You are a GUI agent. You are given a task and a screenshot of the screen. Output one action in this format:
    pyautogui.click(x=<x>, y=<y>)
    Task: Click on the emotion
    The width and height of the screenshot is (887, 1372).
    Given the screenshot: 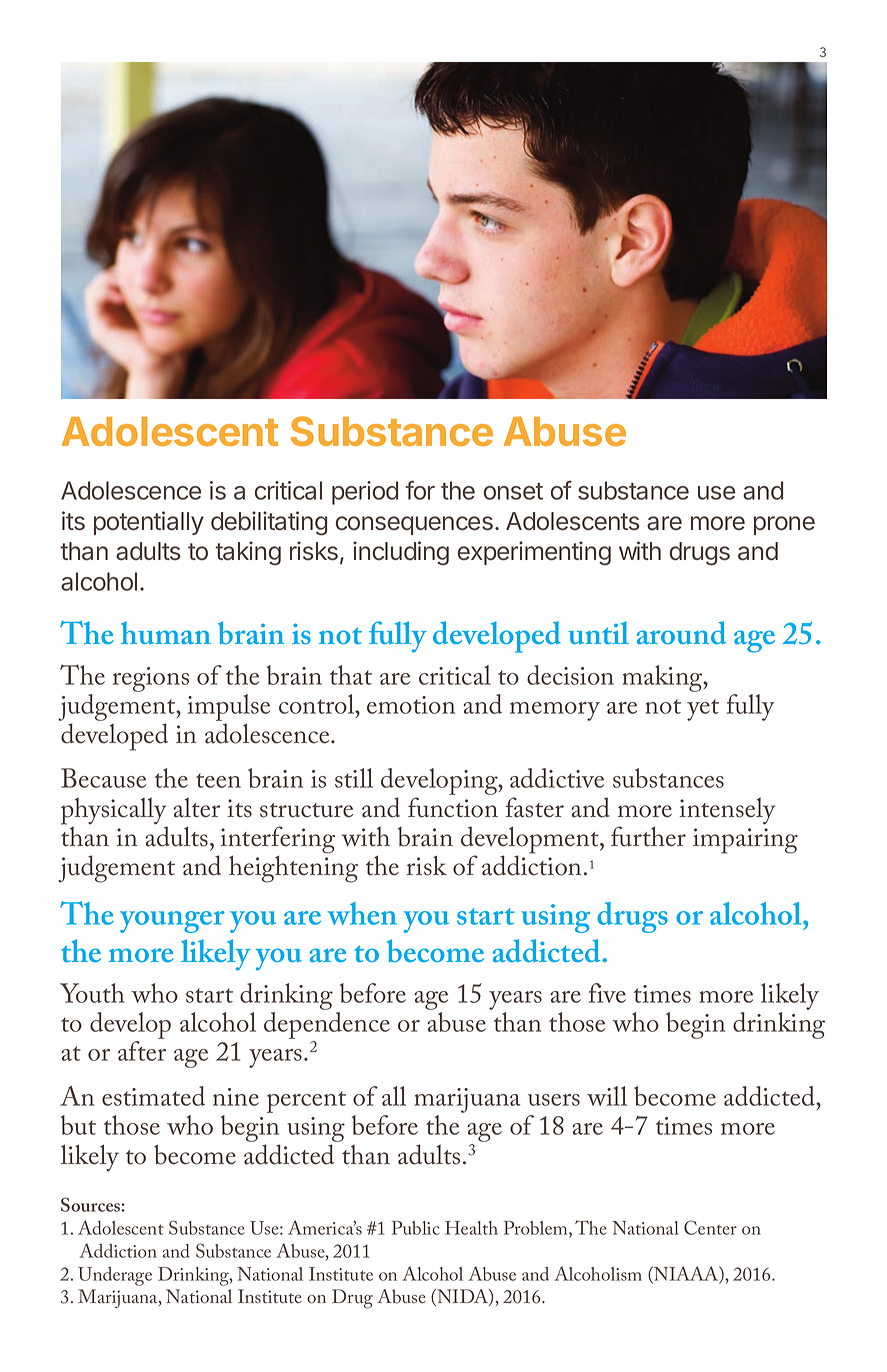 What is the action you would take?
    pyautogui.click(x=411, y=705)
